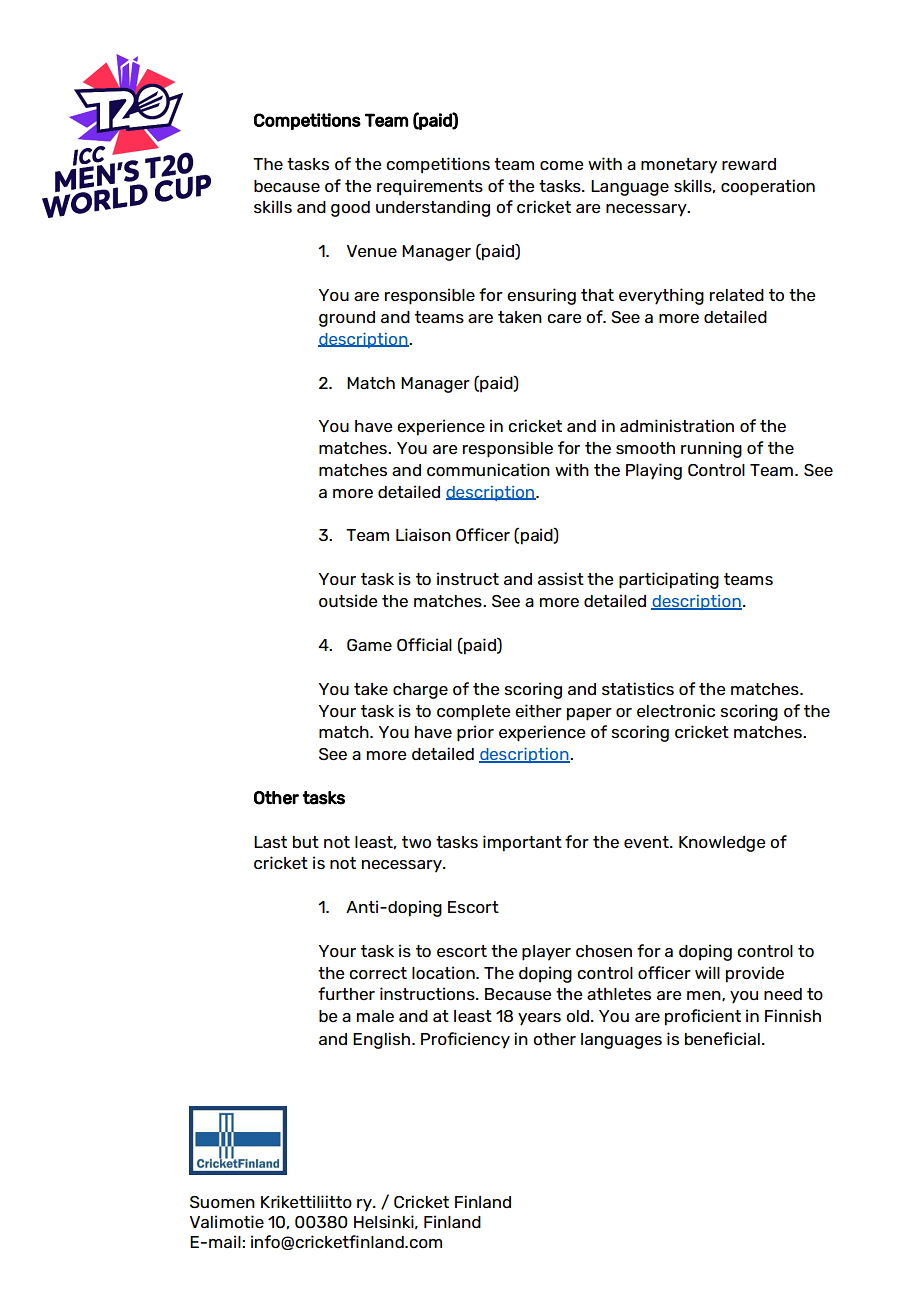  What do you see at coordinates (522, 843) in the page?
I see `important` at bounding box center [522, 843].
